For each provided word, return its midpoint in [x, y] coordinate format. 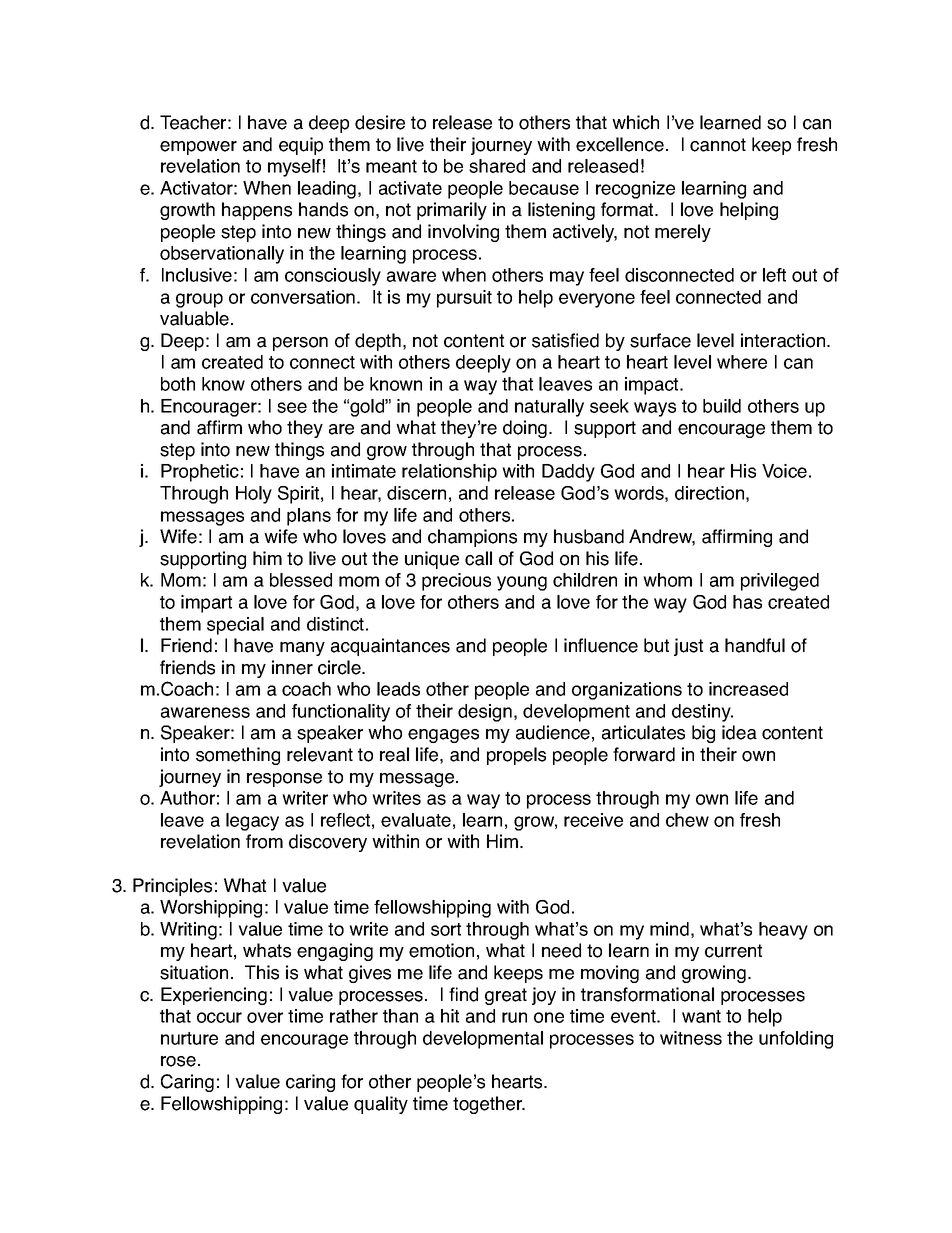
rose [178, 1061]
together [489, 1105]
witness [691, 1038]
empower [198, 148]
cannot [718, 145]
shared [497, 166]
